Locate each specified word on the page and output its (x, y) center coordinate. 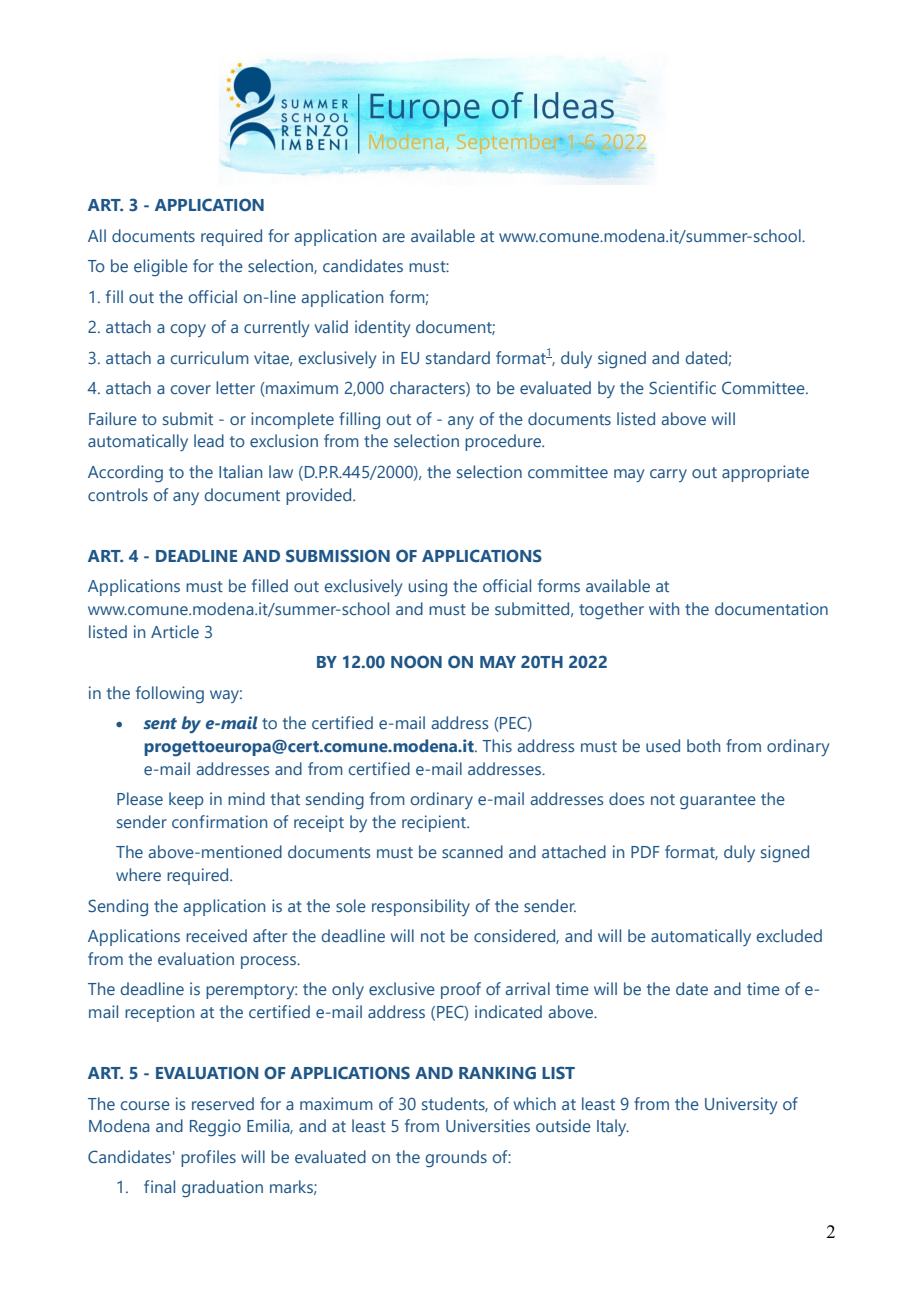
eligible (161, 268)
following (170, 695)
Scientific (682, 387)
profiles (208, 1158)
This (497, 745)
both (703, 745)
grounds (456, 1159)
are (393, 237)
